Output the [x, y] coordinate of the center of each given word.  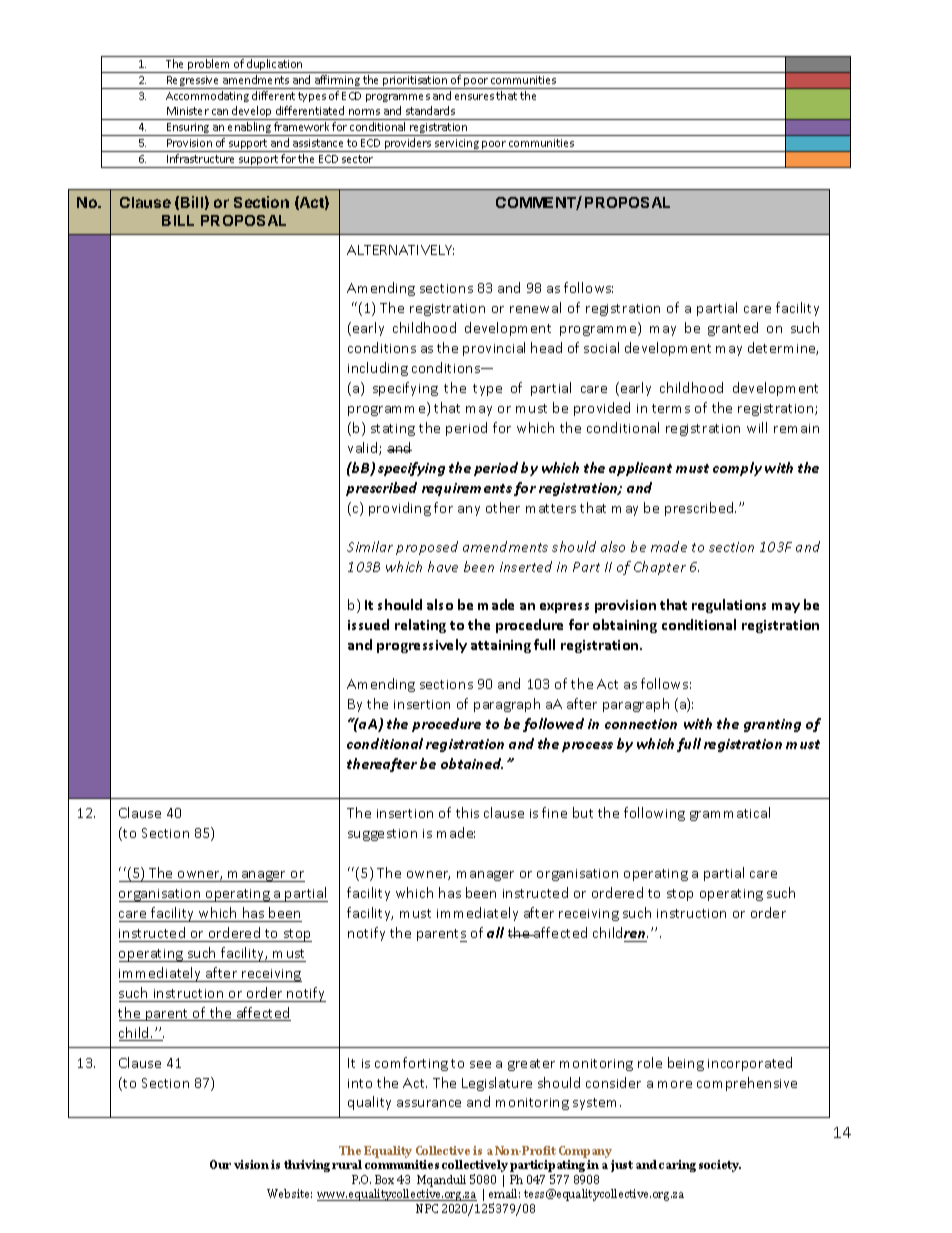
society [720, 1166]
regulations [729, 606]
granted [733, 329]
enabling [249, 129]
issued [368, 624]
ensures [474, 97]
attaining [501, 646]
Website [289, 1193]
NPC [427, 1208]
